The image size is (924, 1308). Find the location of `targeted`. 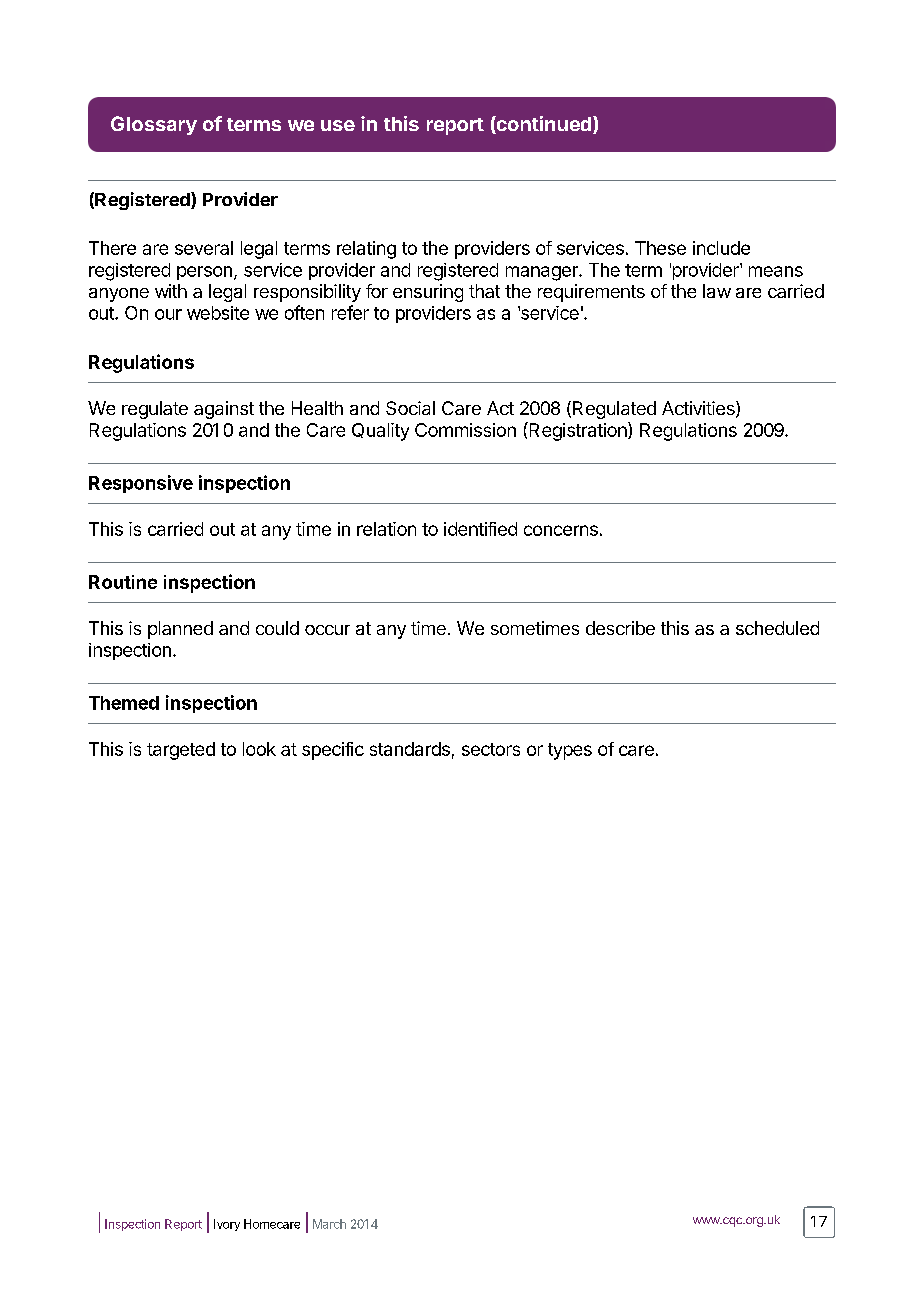

targeted is located at coordinates (181, 751).
